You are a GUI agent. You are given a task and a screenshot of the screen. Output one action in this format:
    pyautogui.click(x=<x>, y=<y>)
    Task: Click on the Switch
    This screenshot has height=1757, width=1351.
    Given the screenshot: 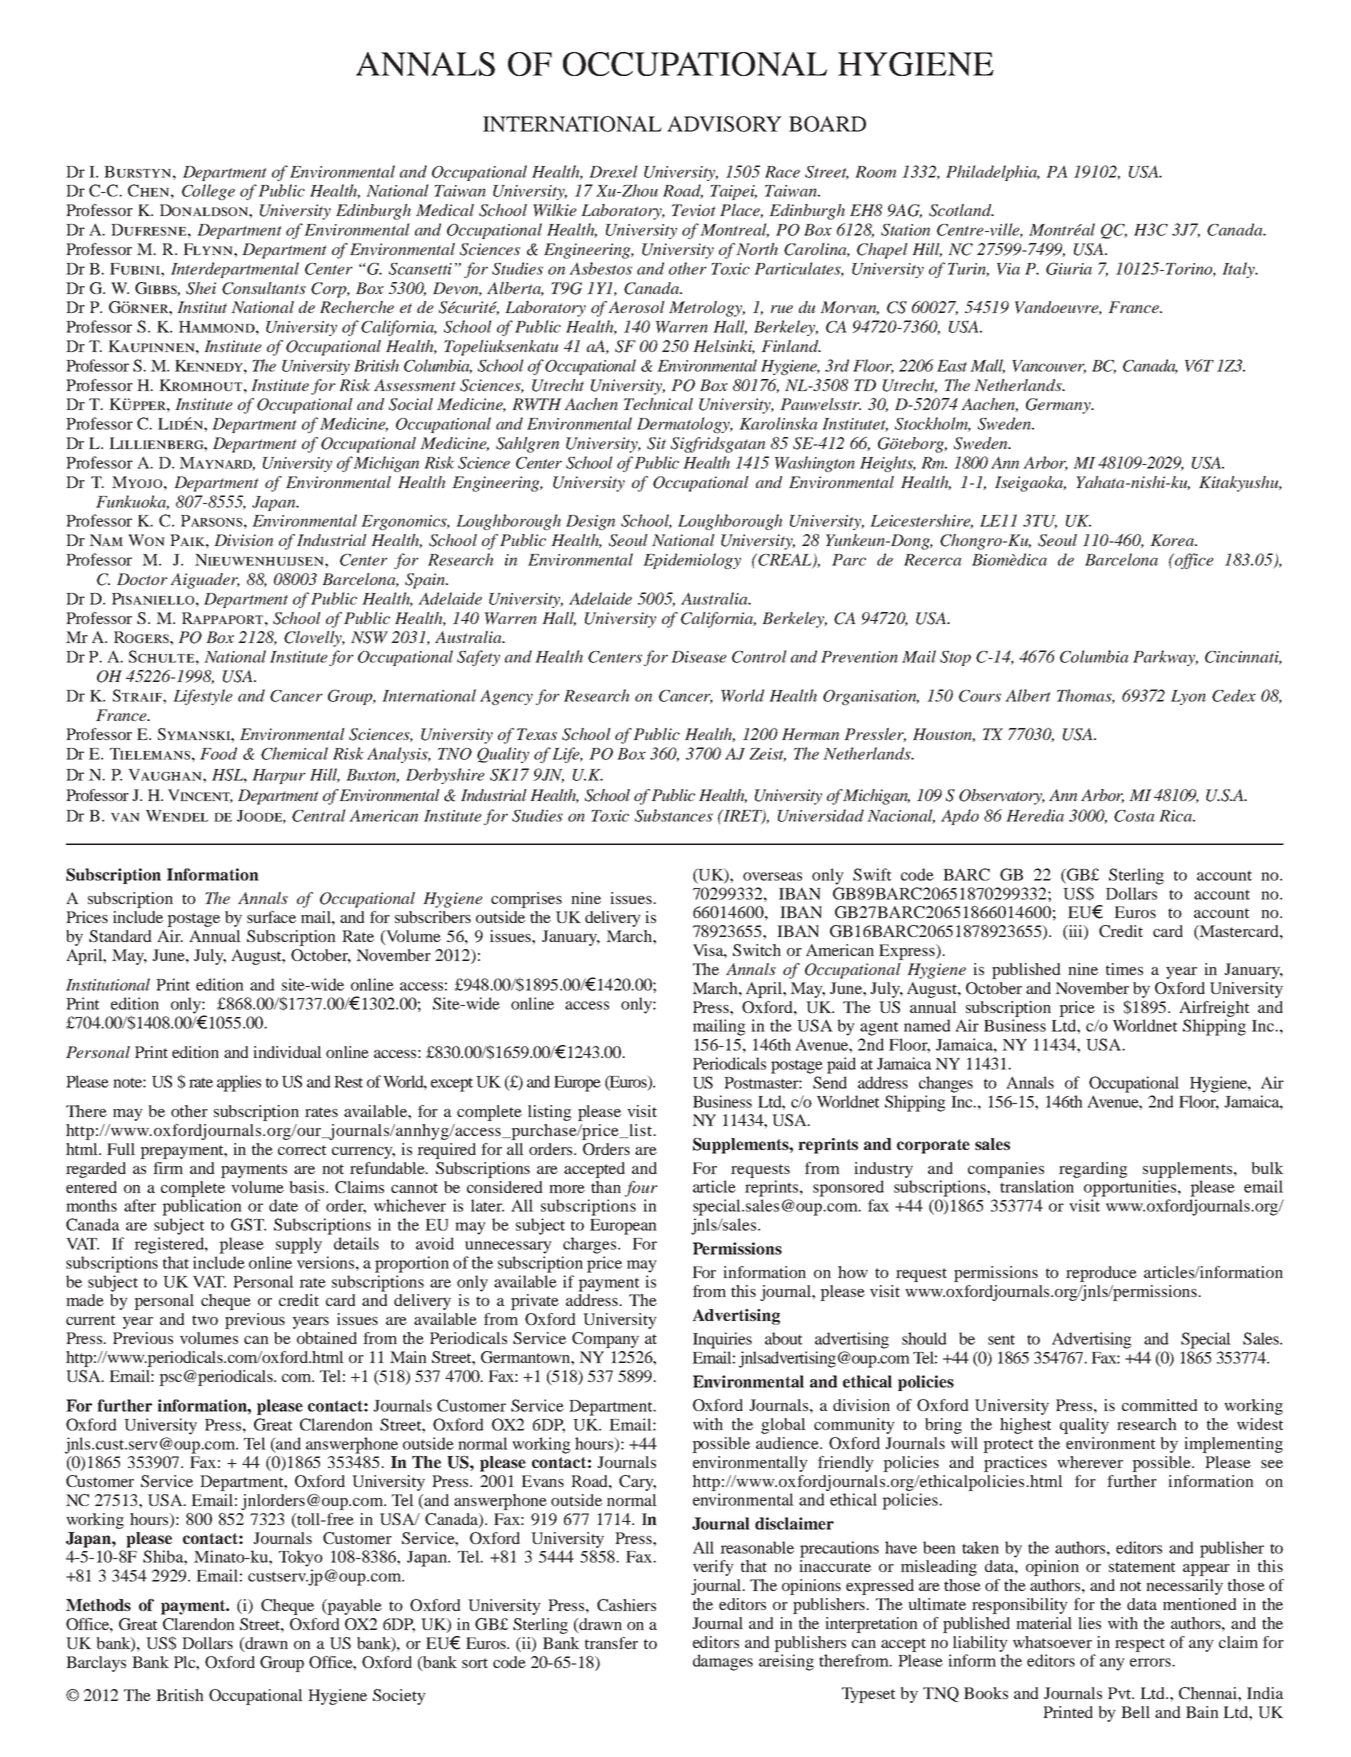 What is the action you would take?
    pyautogui.click(x=757, y=950)
